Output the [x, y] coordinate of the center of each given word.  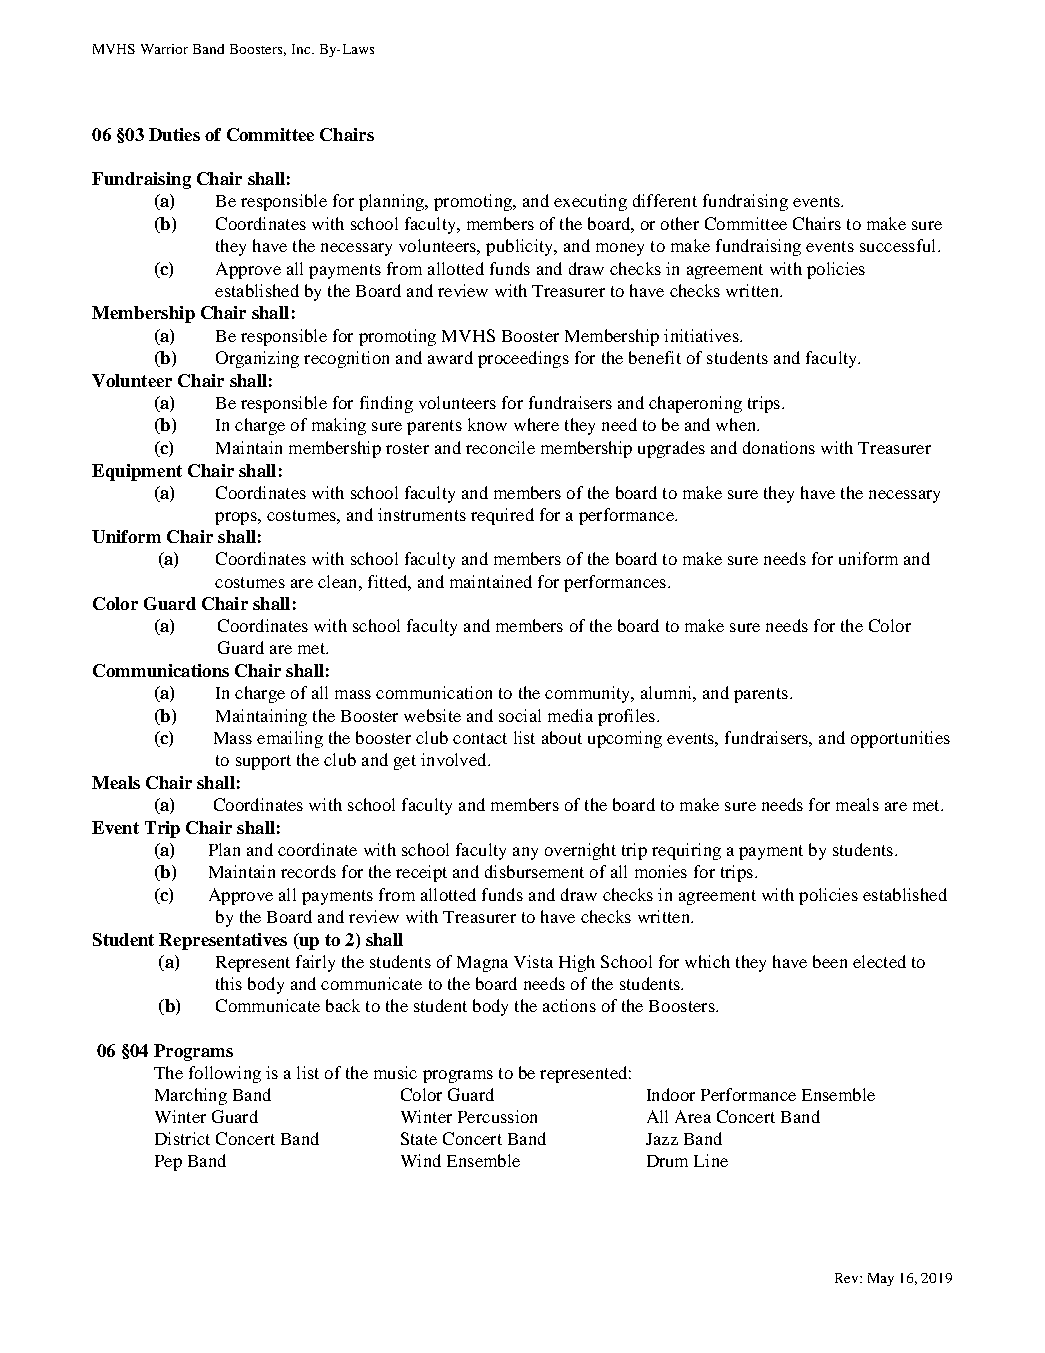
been [830, 961]
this [229, 983]
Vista [533, 961]
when [737, 424]
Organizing [257, 359]
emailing [290, 739]
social [520, 715]
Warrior [164, 49]
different [665, 200]
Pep [168, 1163]
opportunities [900, 739]
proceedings [523, 359]
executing [590, 202]
